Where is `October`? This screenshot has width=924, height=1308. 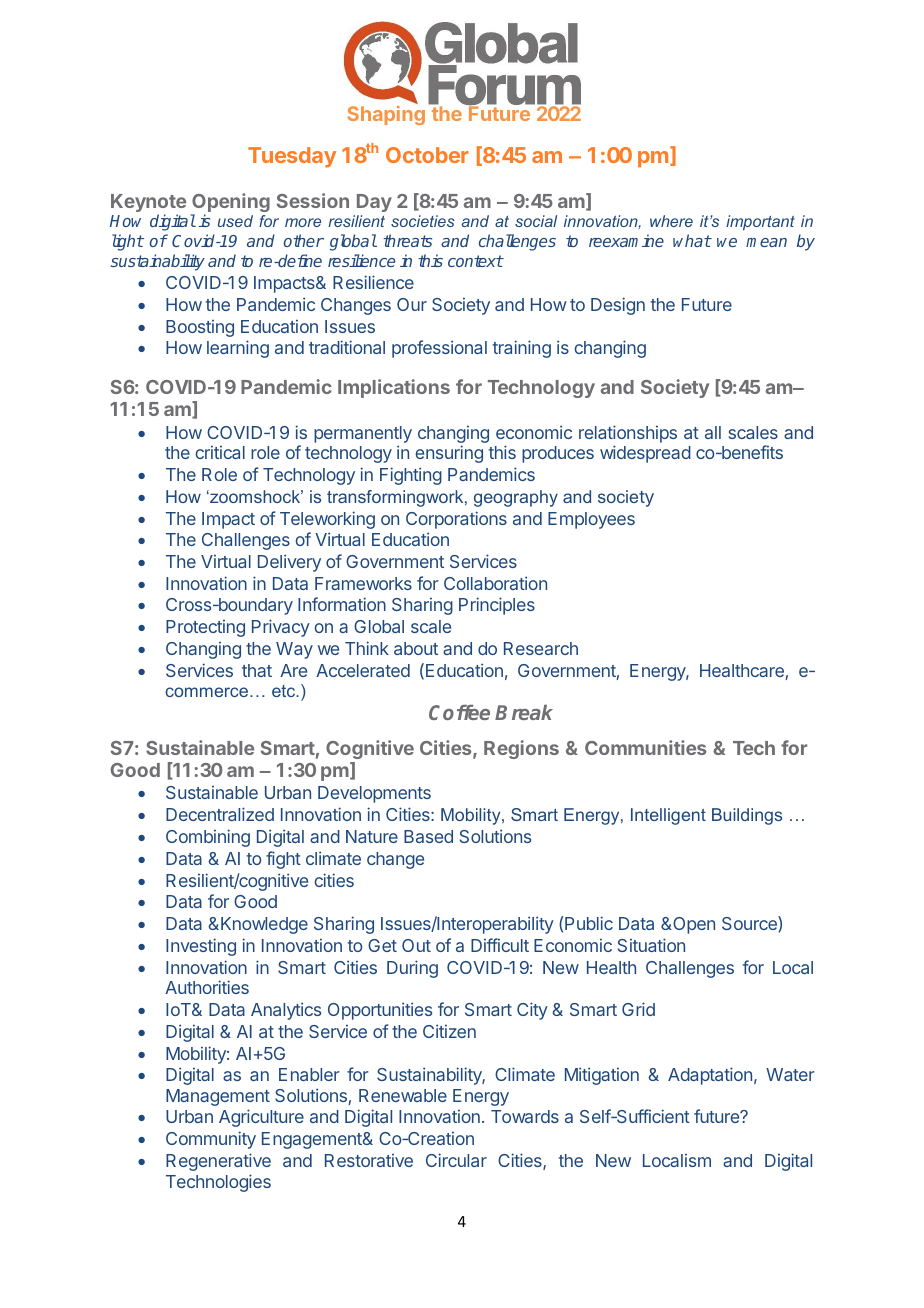
October is located at coordinates (427, 155).
